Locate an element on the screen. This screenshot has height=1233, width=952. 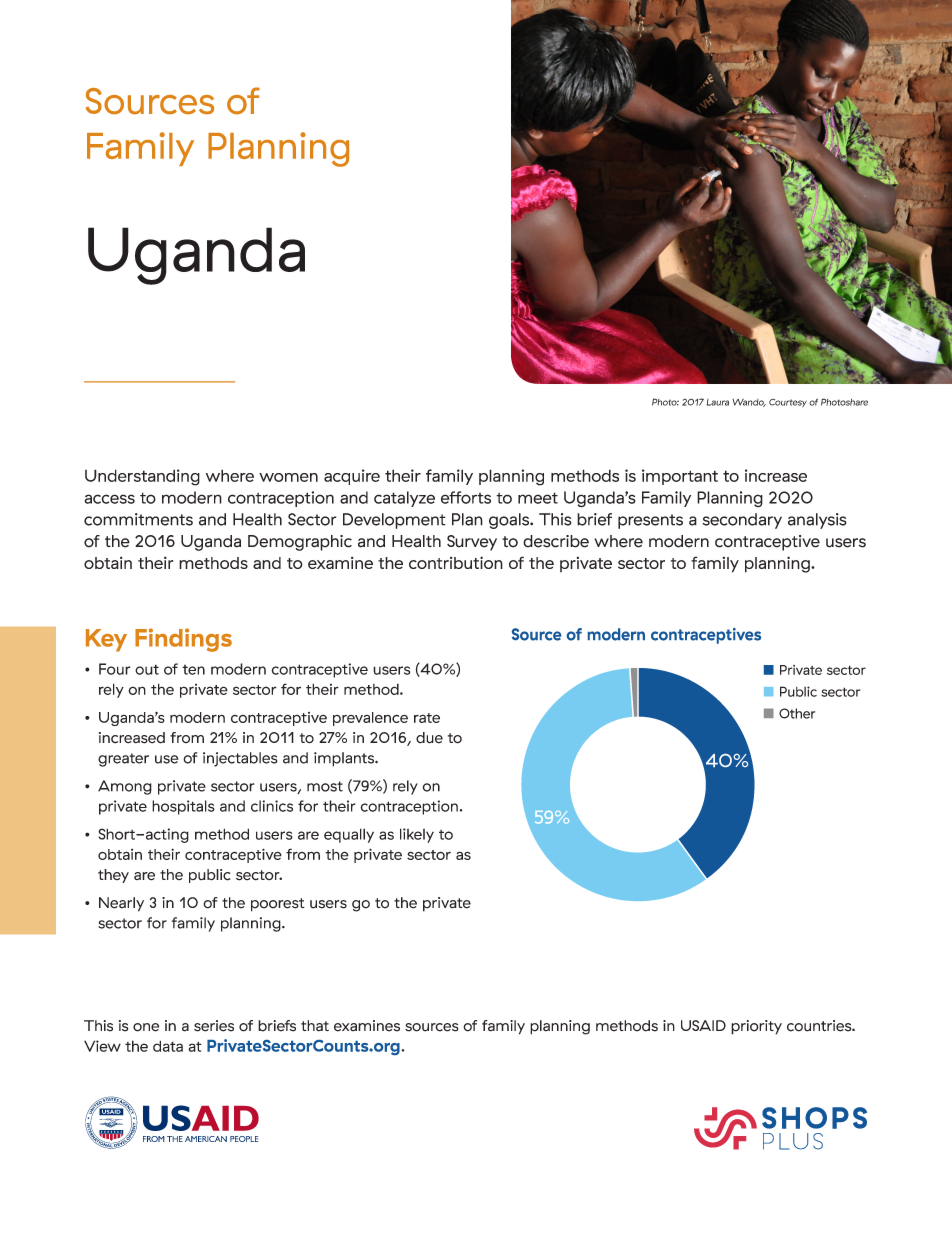
priority is located at coordinates (756, 1027).
